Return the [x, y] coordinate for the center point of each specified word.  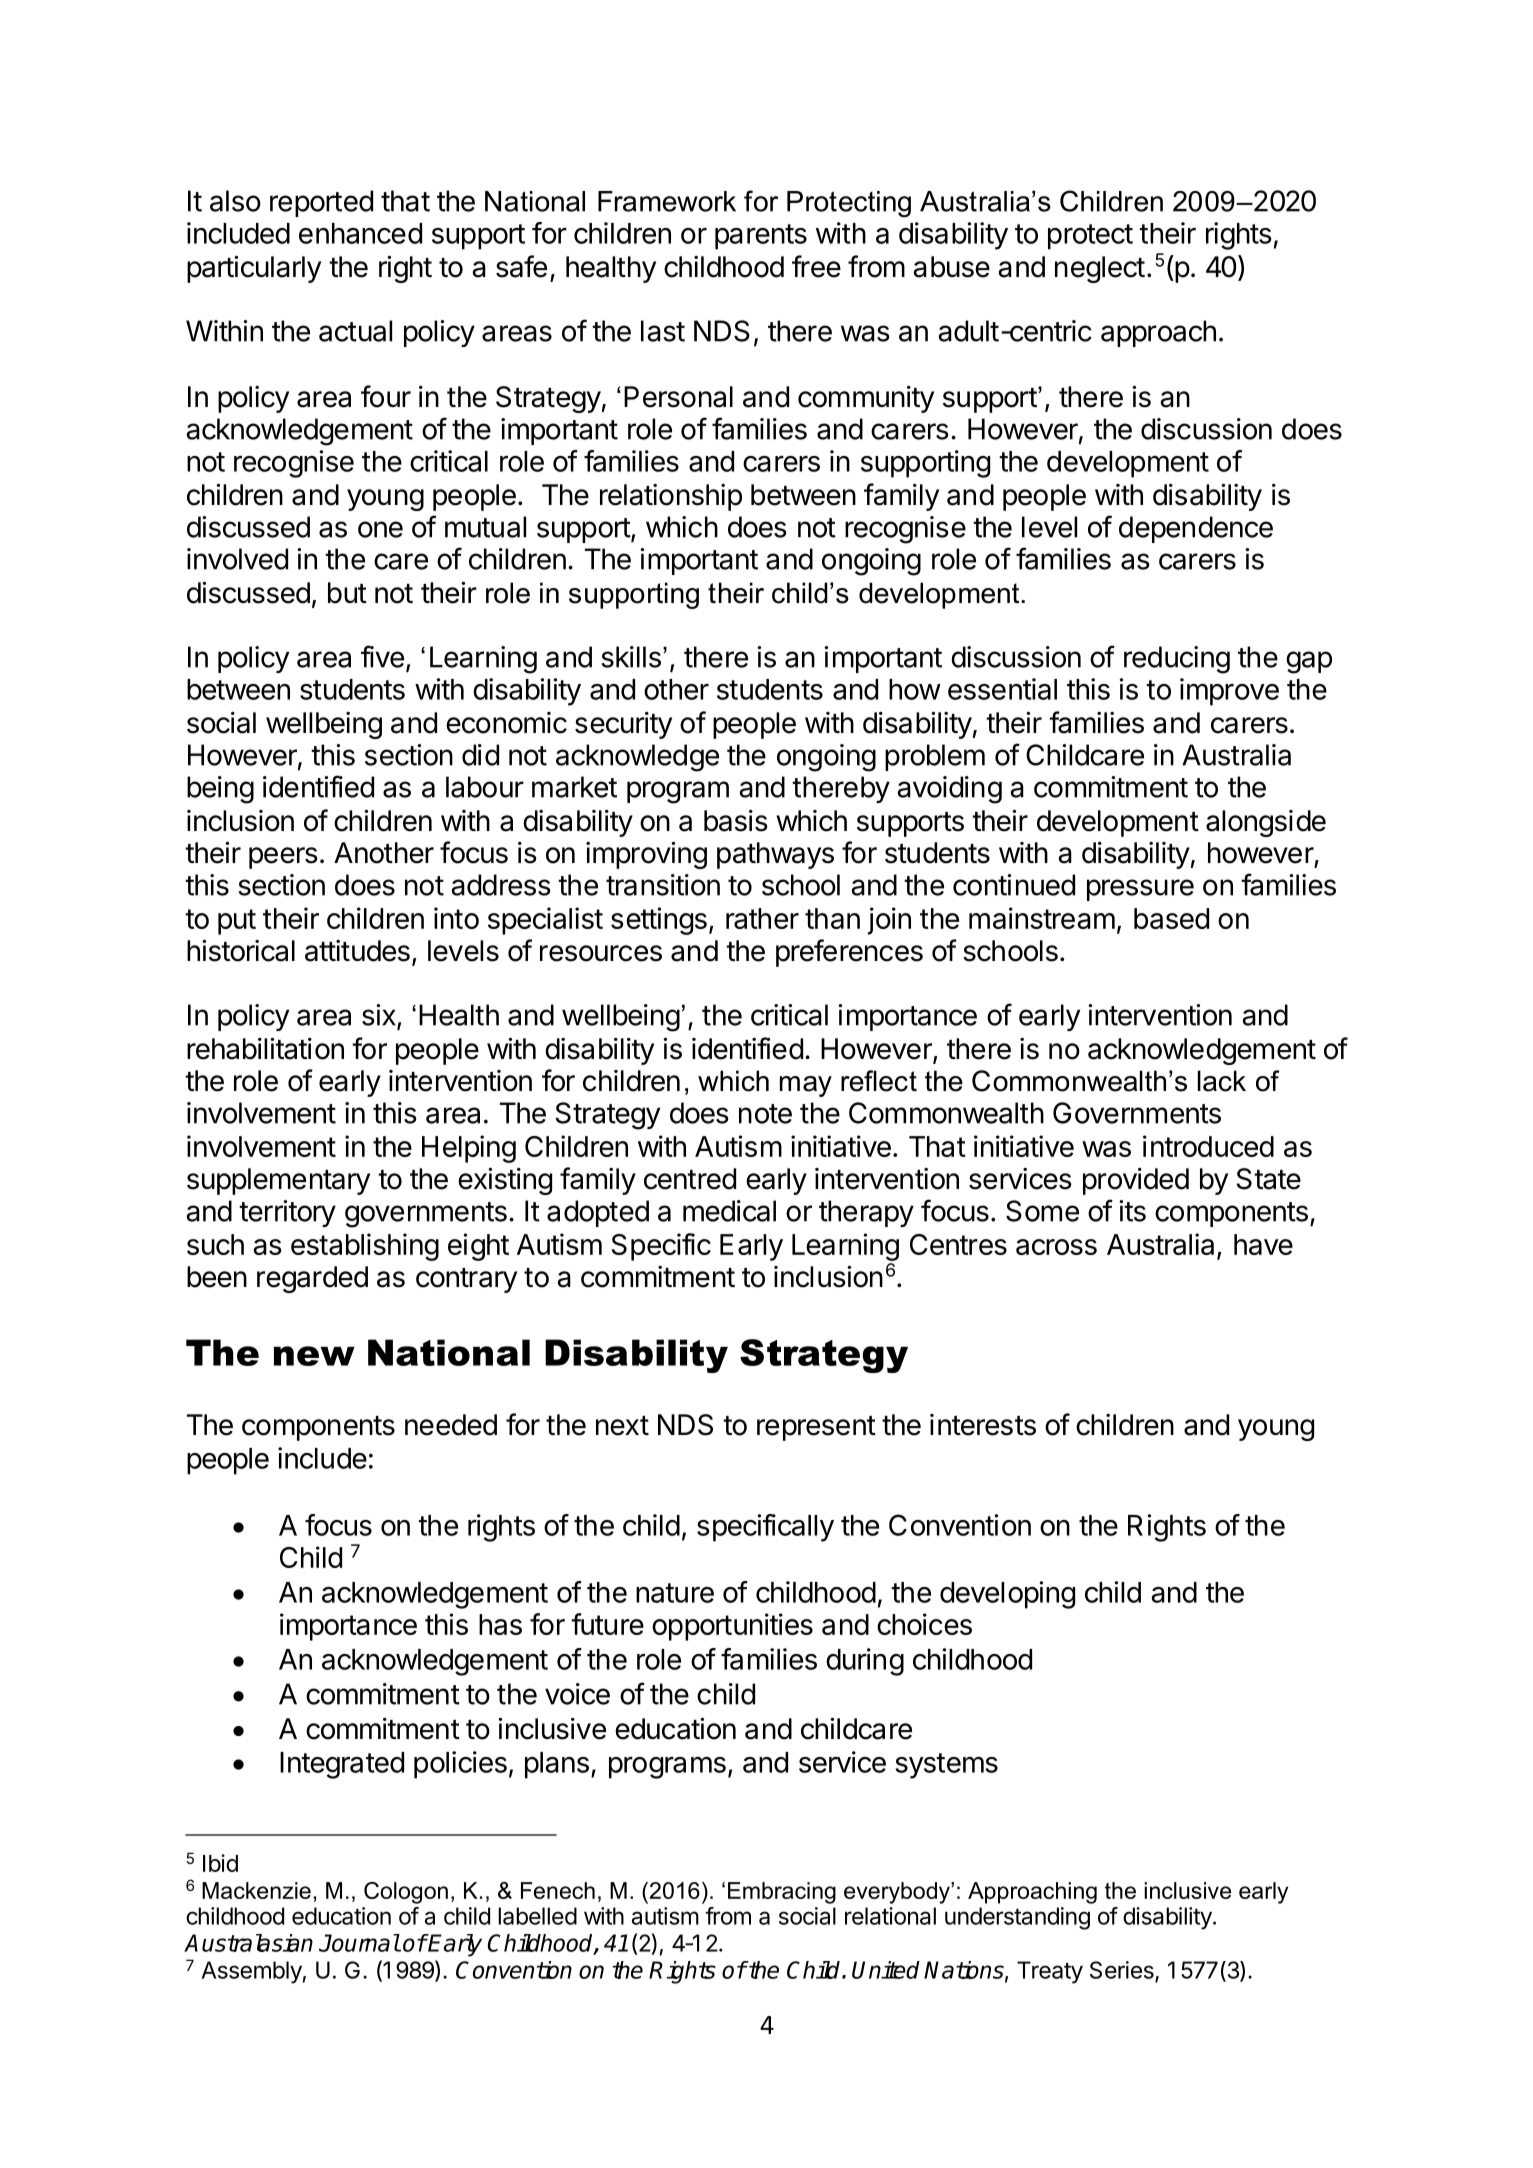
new [314, 1356]
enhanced [360, 233]
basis [736, 821]
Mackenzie [256, 1890]
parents [761, 237]
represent [816, 1428]
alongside [1266, 823]
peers [283, 858]
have [1263, 1244]
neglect [1100, 269]
